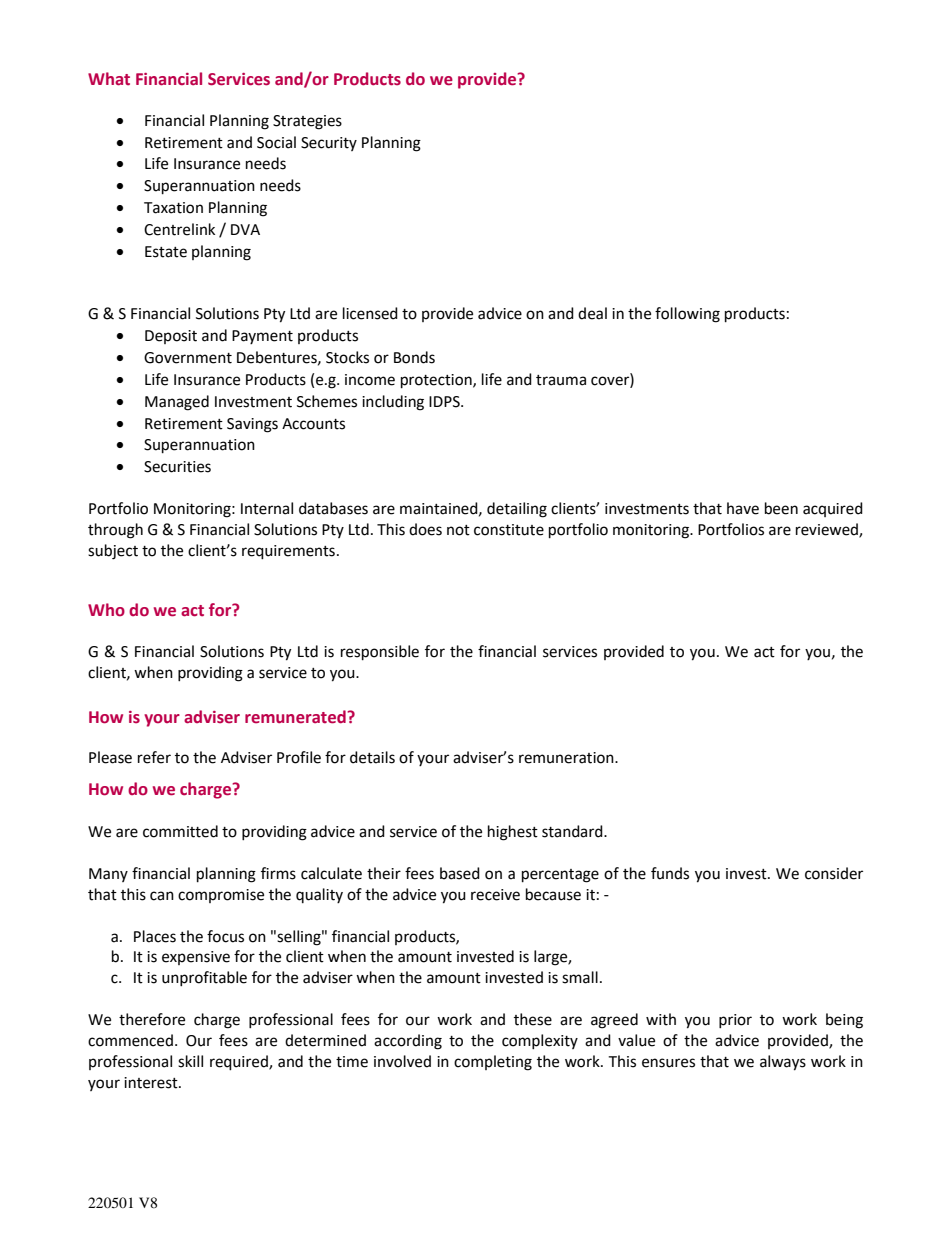 The image size is (952, 1233). Describe the element at coordinates (592, 313) in the document. I see `deal` at that location.
